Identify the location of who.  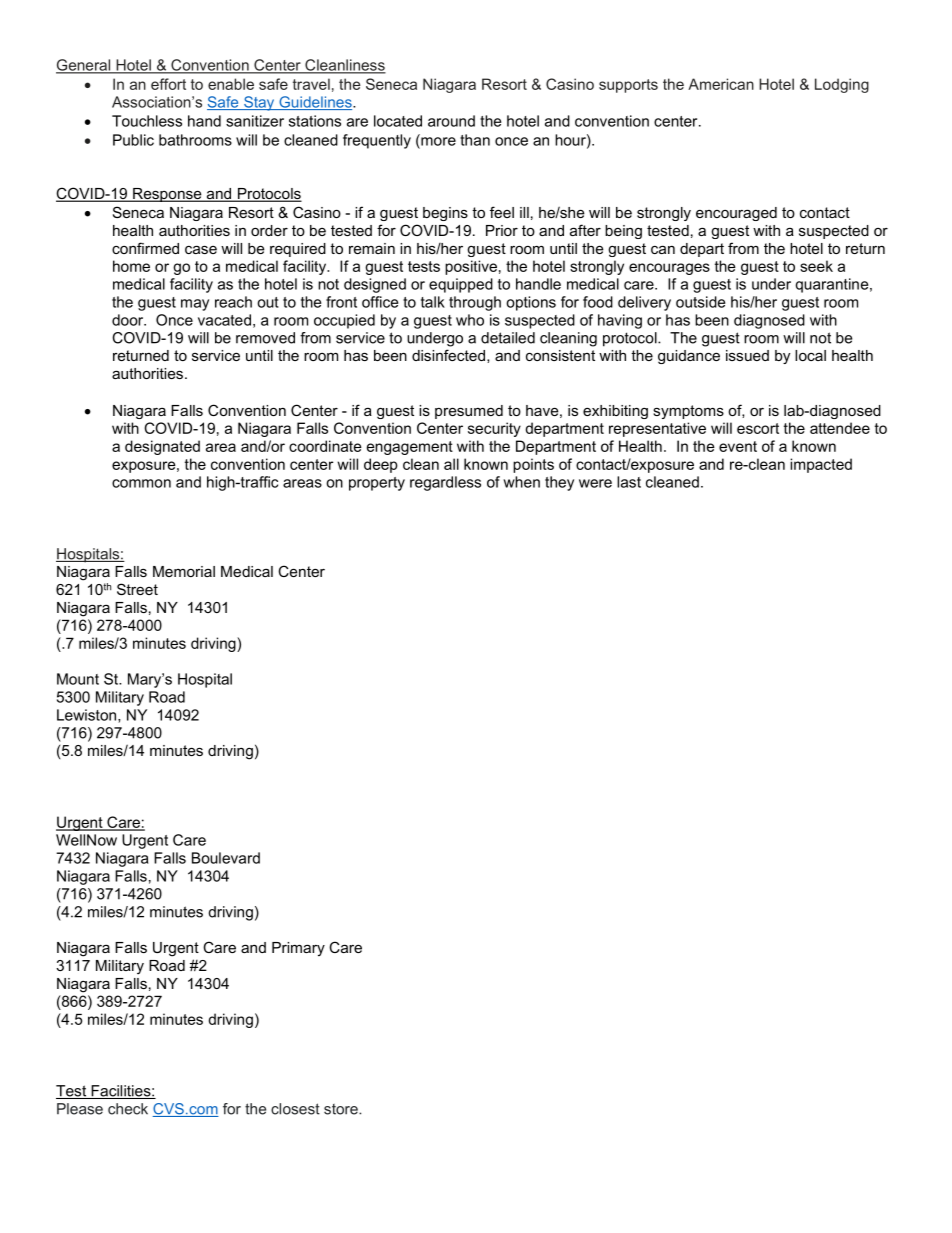
(470, 320).
